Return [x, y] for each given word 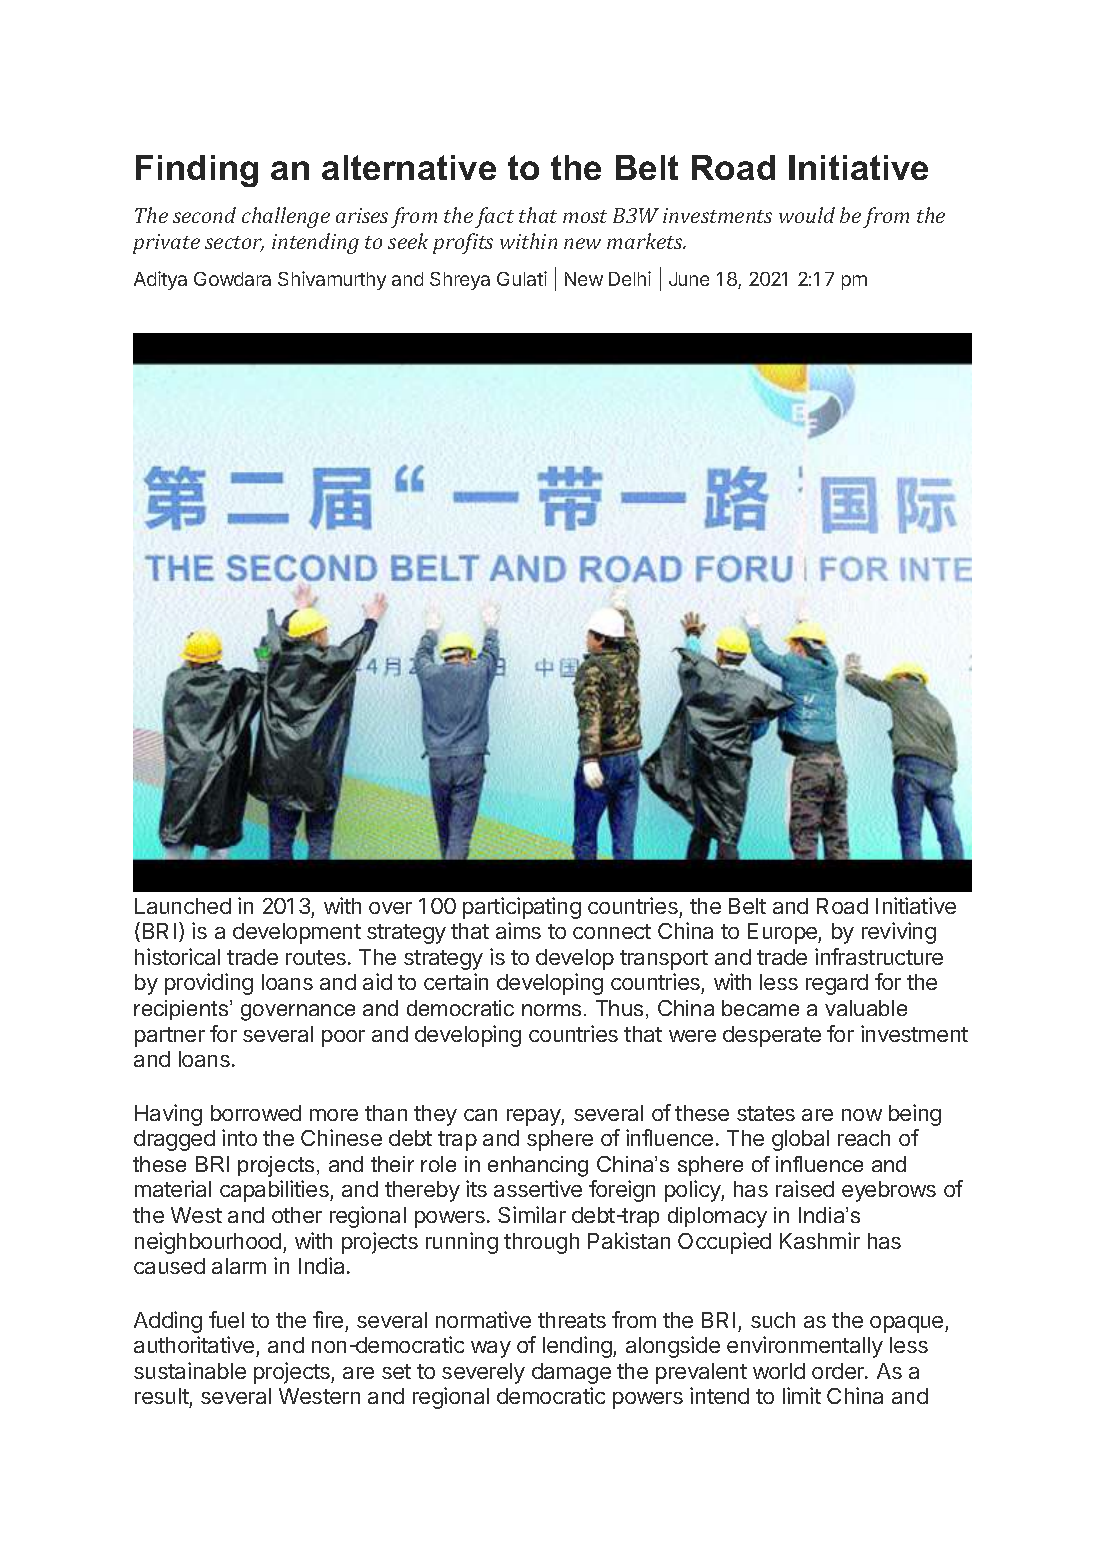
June [689, 279]
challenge [286, 217]
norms [553, 1010]
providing [209, 984]
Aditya [160, 280]
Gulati [522, 278]
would [807, 215]
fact [494, 217]
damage [571, 1373]
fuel [226, 1319]
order [839, 1371]
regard [837, 984]
